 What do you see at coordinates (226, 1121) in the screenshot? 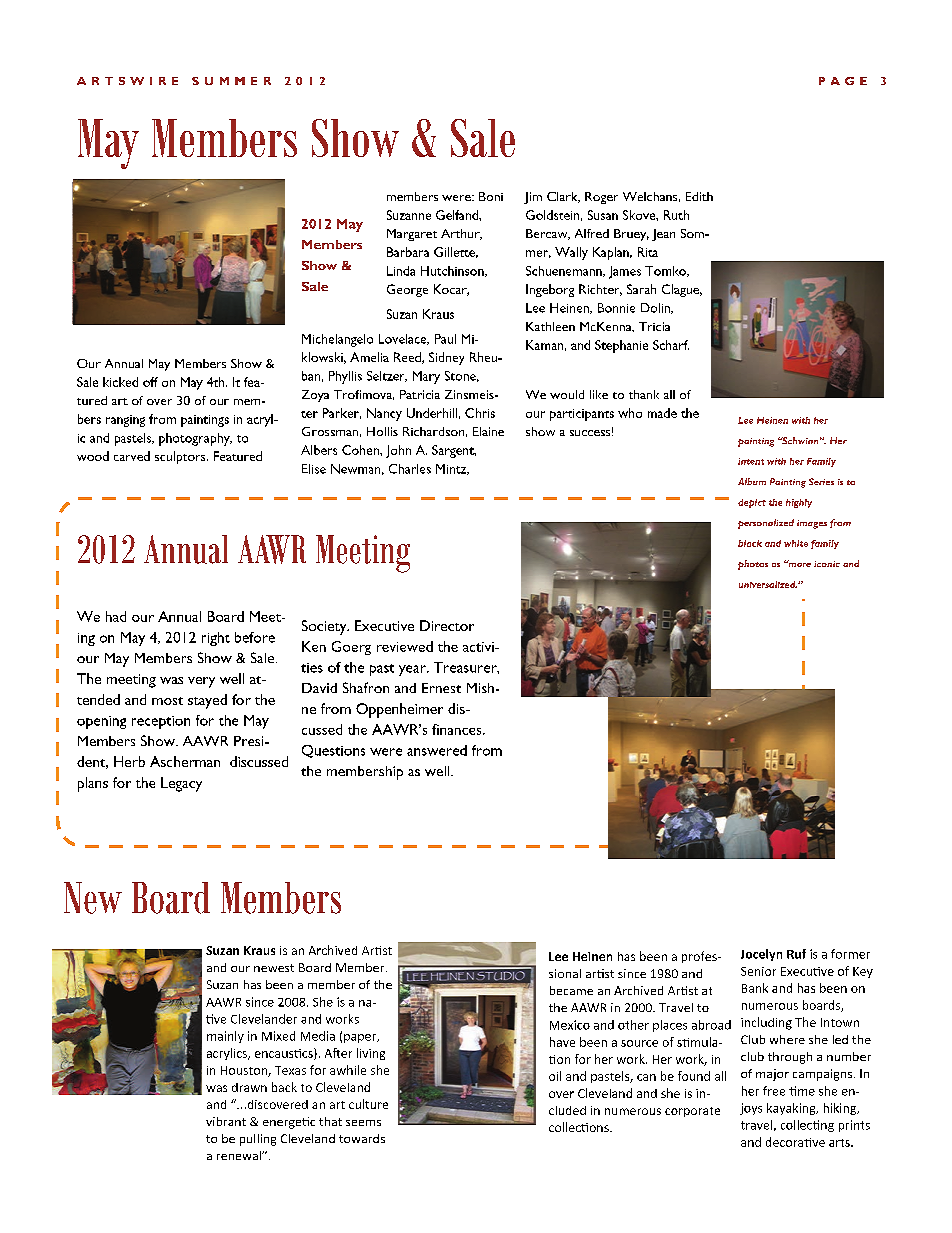
I see `vibrant` at bounding box center [226, 1121].
